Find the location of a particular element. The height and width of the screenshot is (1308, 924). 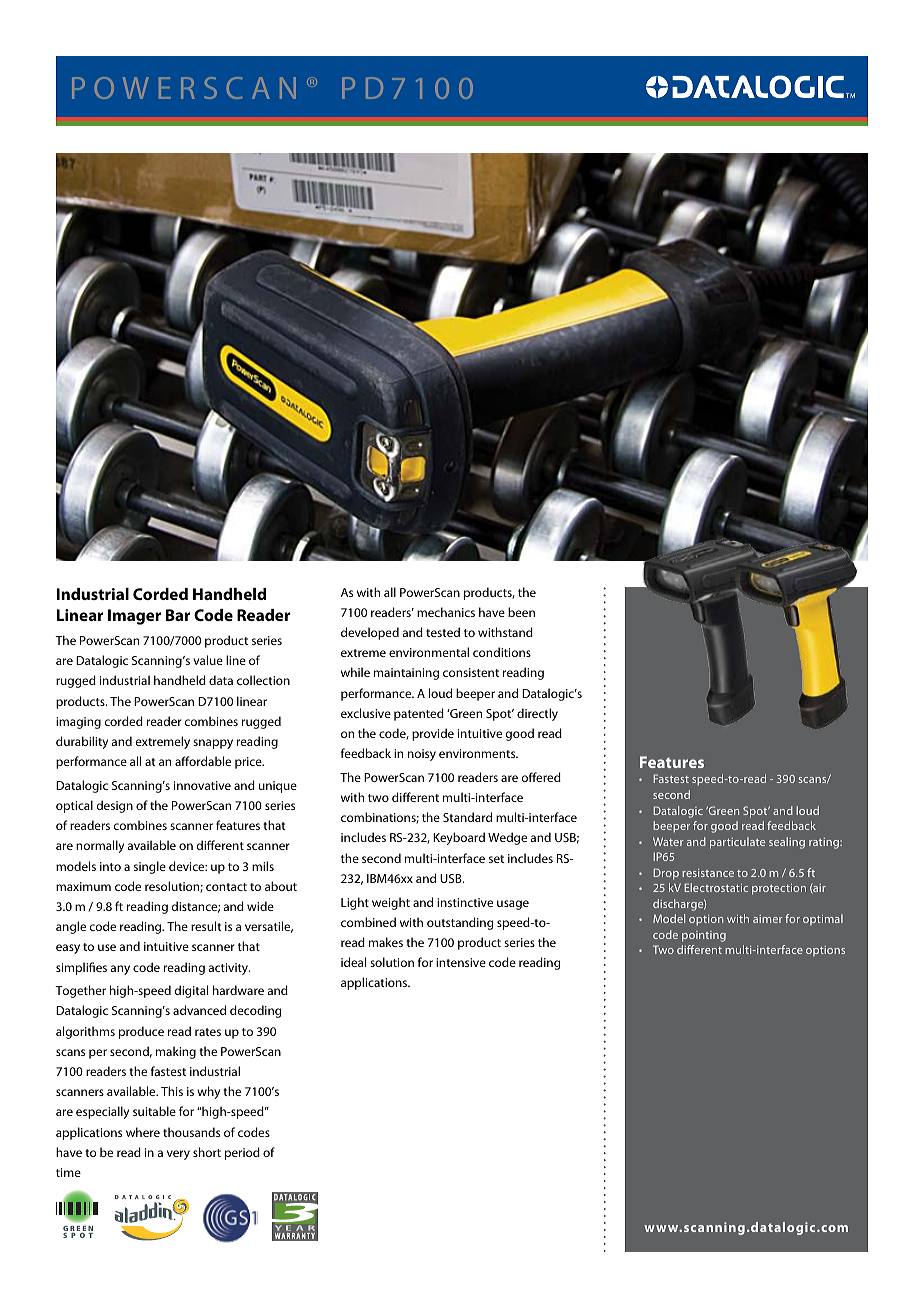

single is located at coordinates (150, 867).
